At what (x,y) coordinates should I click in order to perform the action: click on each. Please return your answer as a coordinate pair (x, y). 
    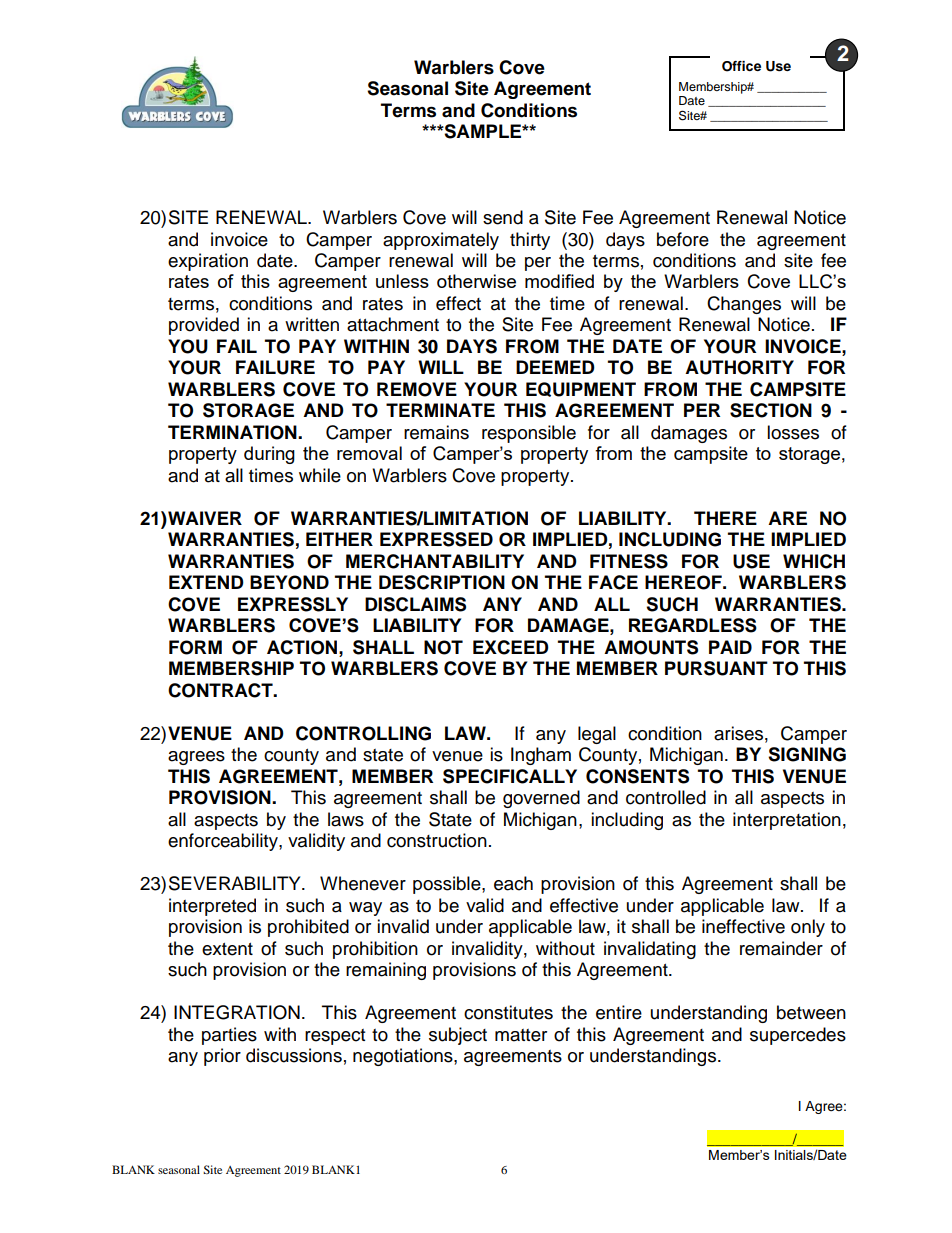
    Looking at the image, I should click on (513, 883).
